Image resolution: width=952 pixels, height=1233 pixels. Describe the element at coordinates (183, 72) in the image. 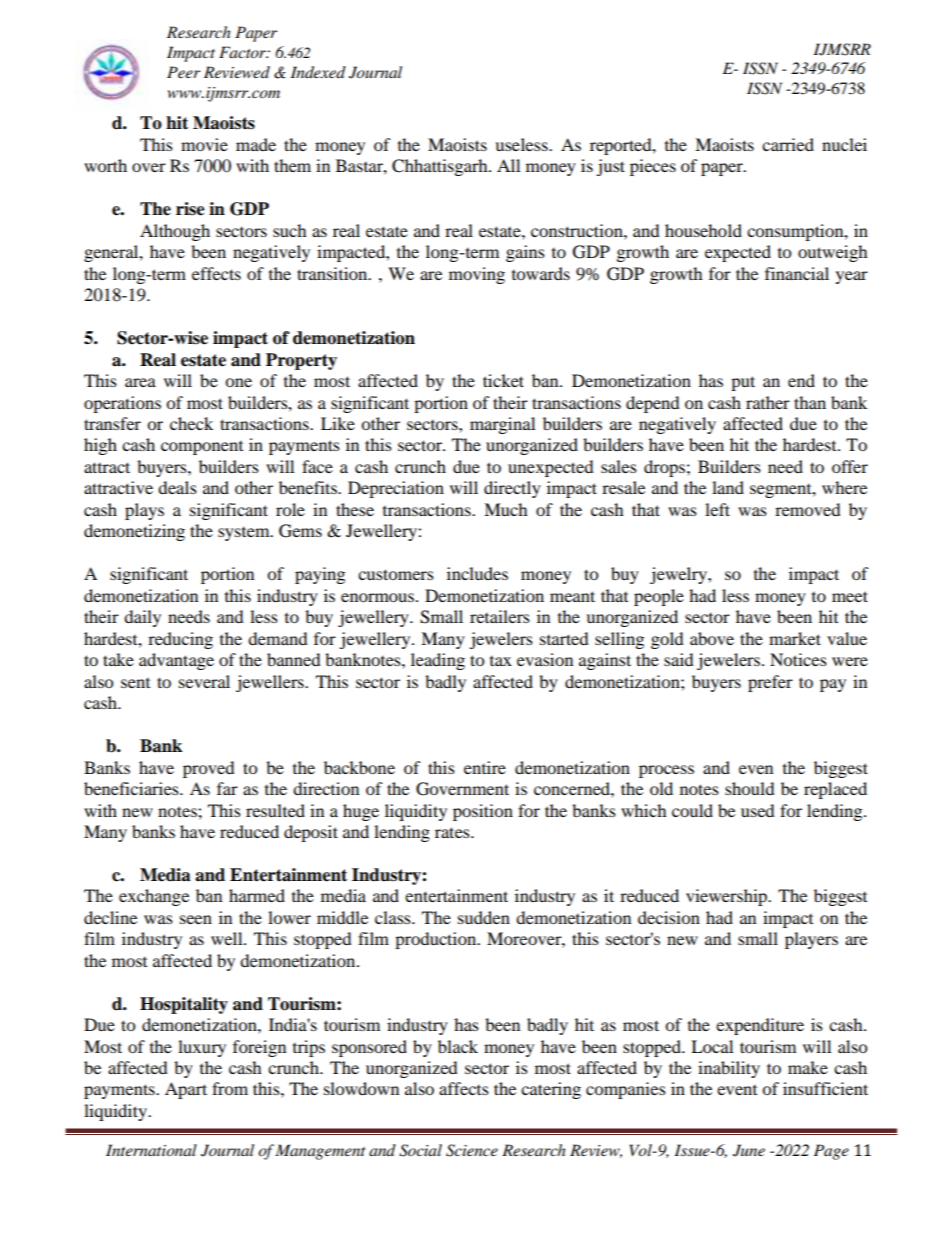

I see `Peer` at that location.
